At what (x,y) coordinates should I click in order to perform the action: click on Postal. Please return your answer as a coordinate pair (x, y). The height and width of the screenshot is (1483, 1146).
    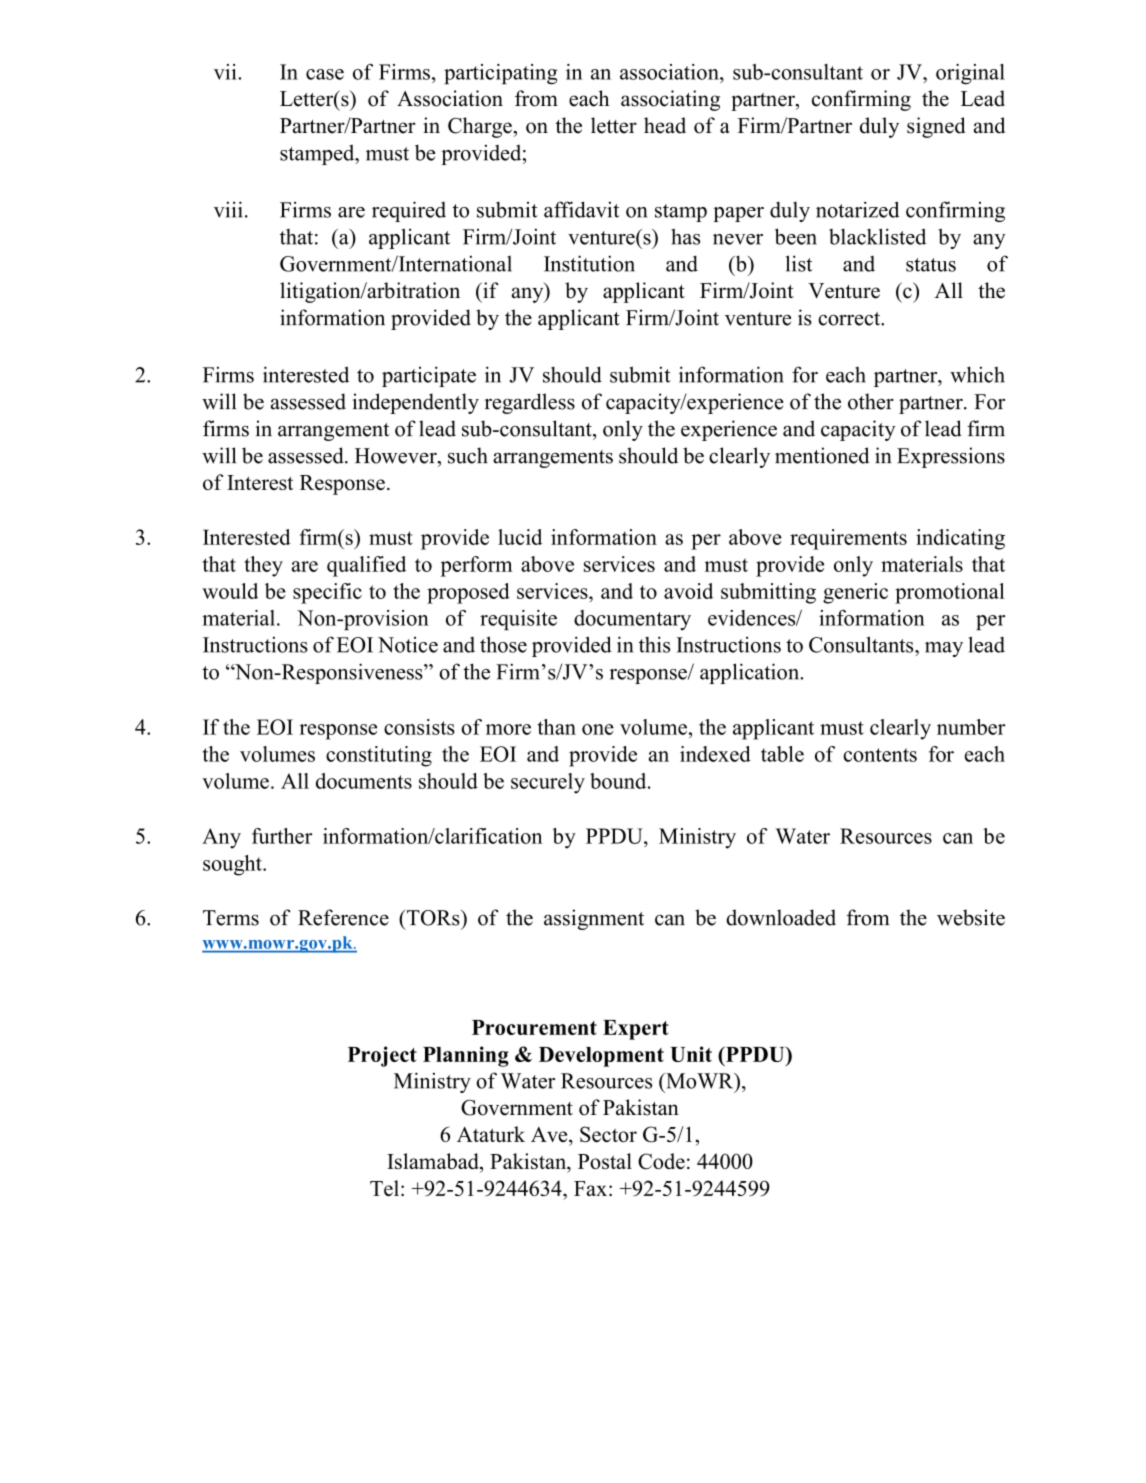
    Looking at the image, I should click on (605, 1161).
